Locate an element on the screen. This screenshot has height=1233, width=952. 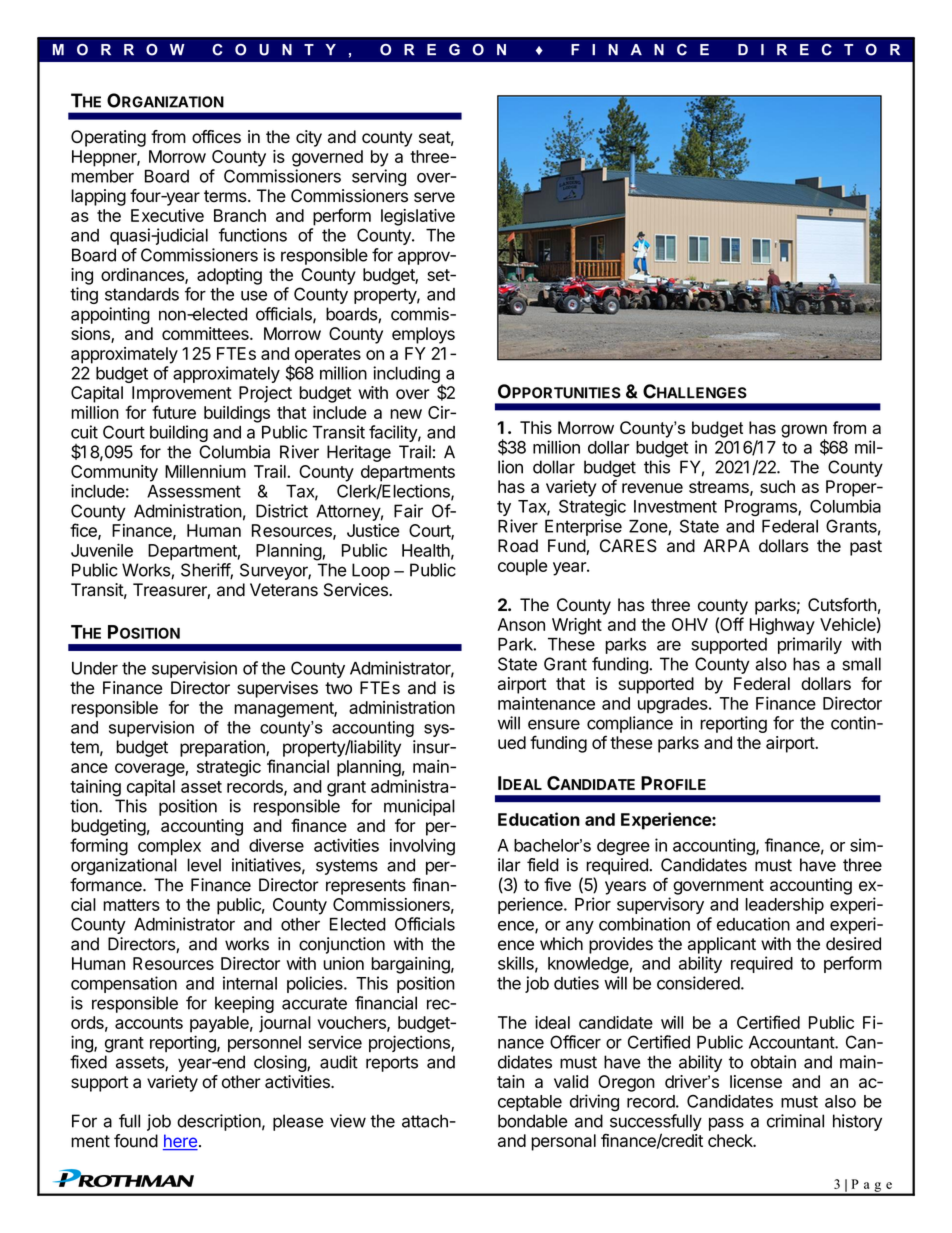
Road is located at coordinates (518, 546).
